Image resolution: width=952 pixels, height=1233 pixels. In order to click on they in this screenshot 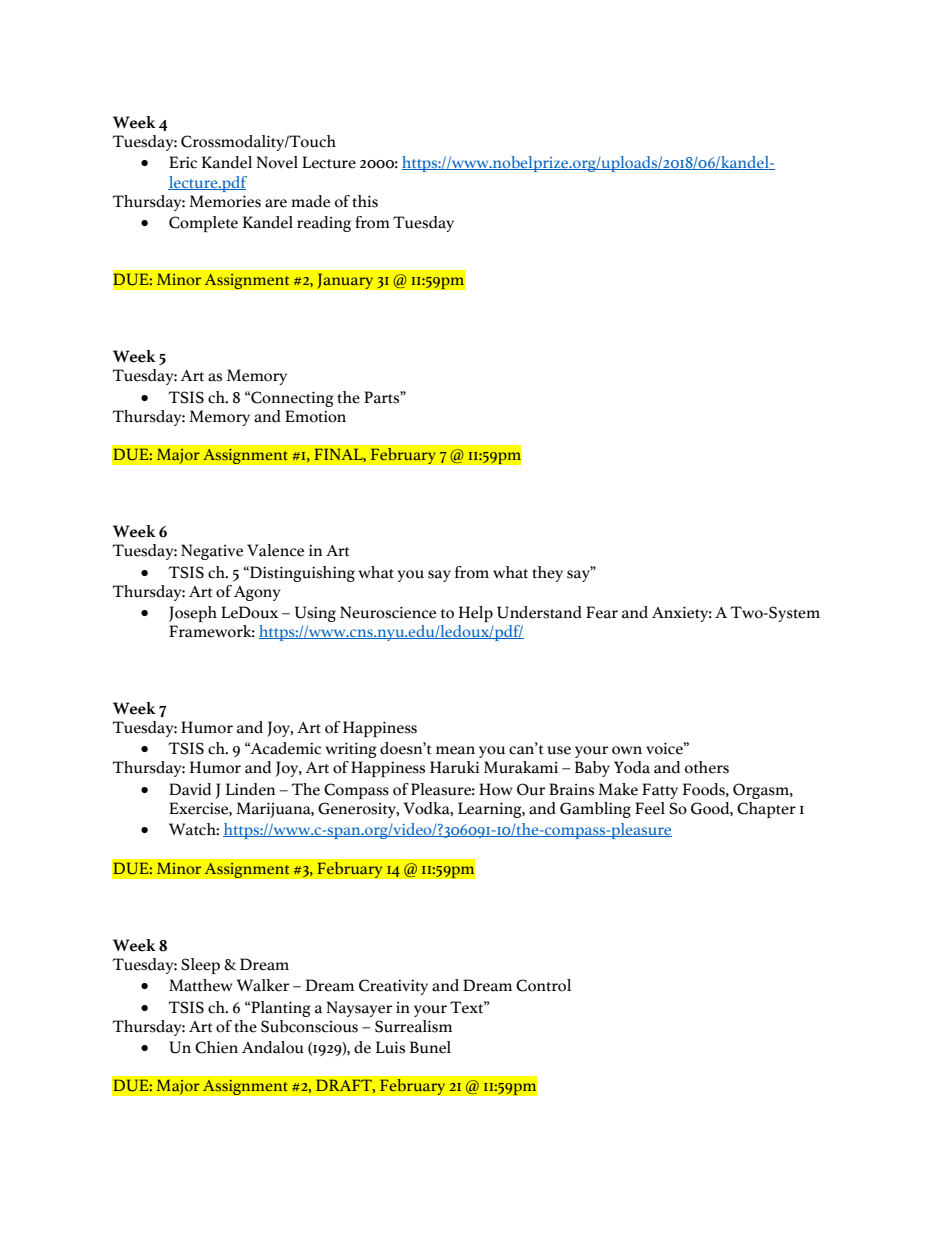, I will do `click(547, 574)`.
